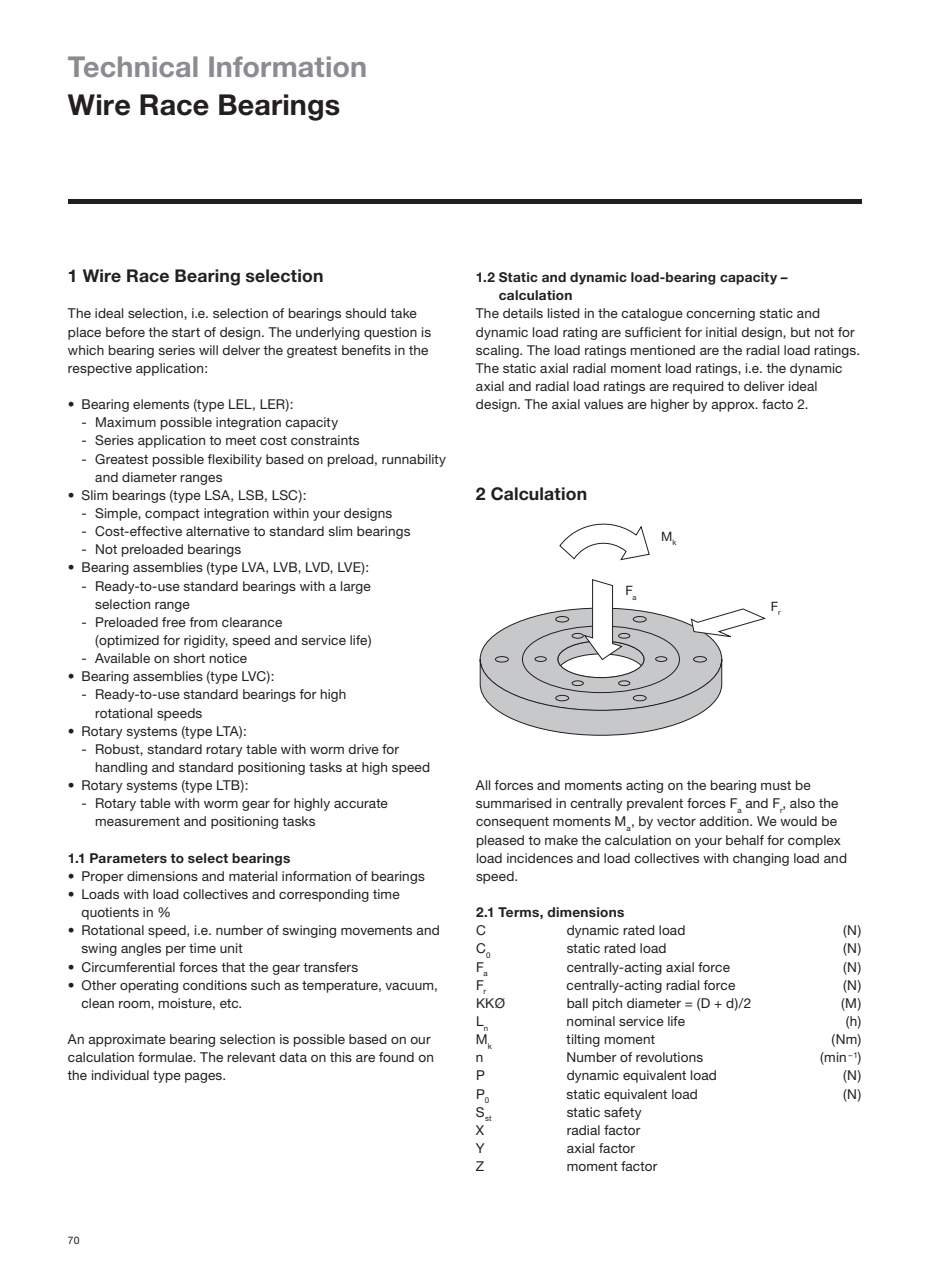 The image size is (952, 1270). What do you see at coordinates (121, 768) in the screenshot?
I see `handling` at bounding box center [121, 768].
